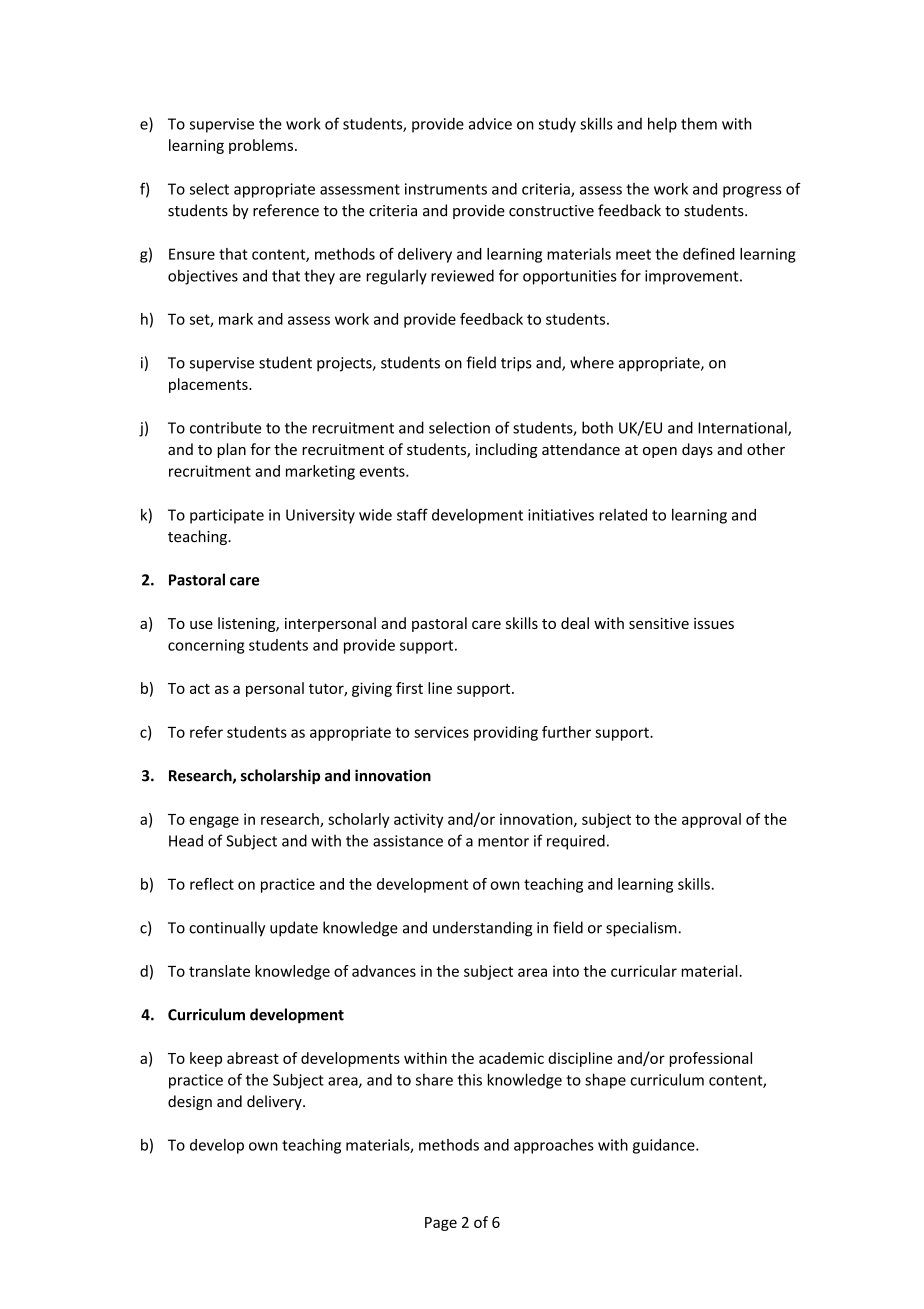  What do you see at coordinates (714, 623) in the screenshot?
I see `issues` at bounding box center [714, 623].
